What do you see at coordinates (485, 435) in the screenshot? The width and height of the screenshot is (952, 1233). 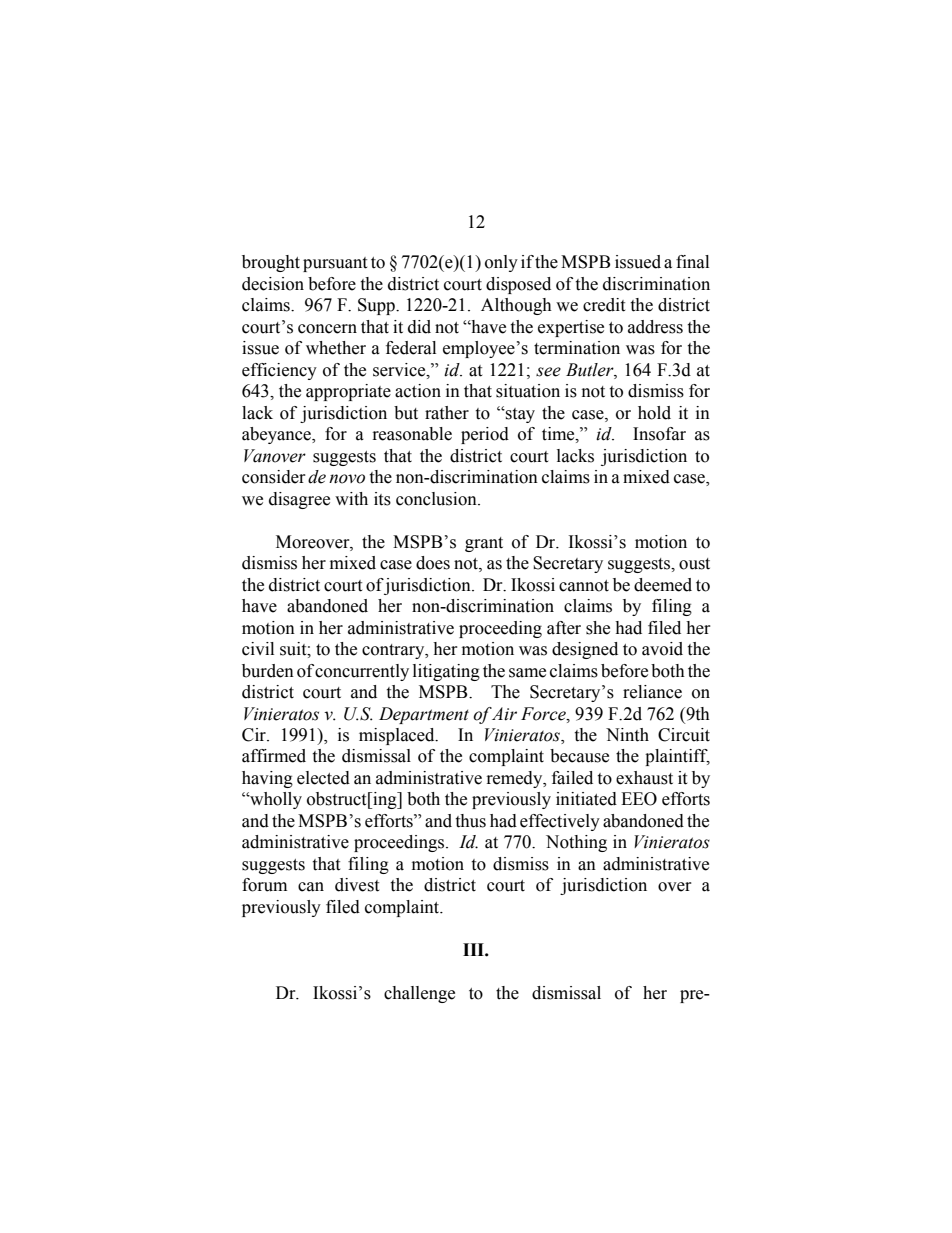 I see `period` at bounding box center [485, 435].
